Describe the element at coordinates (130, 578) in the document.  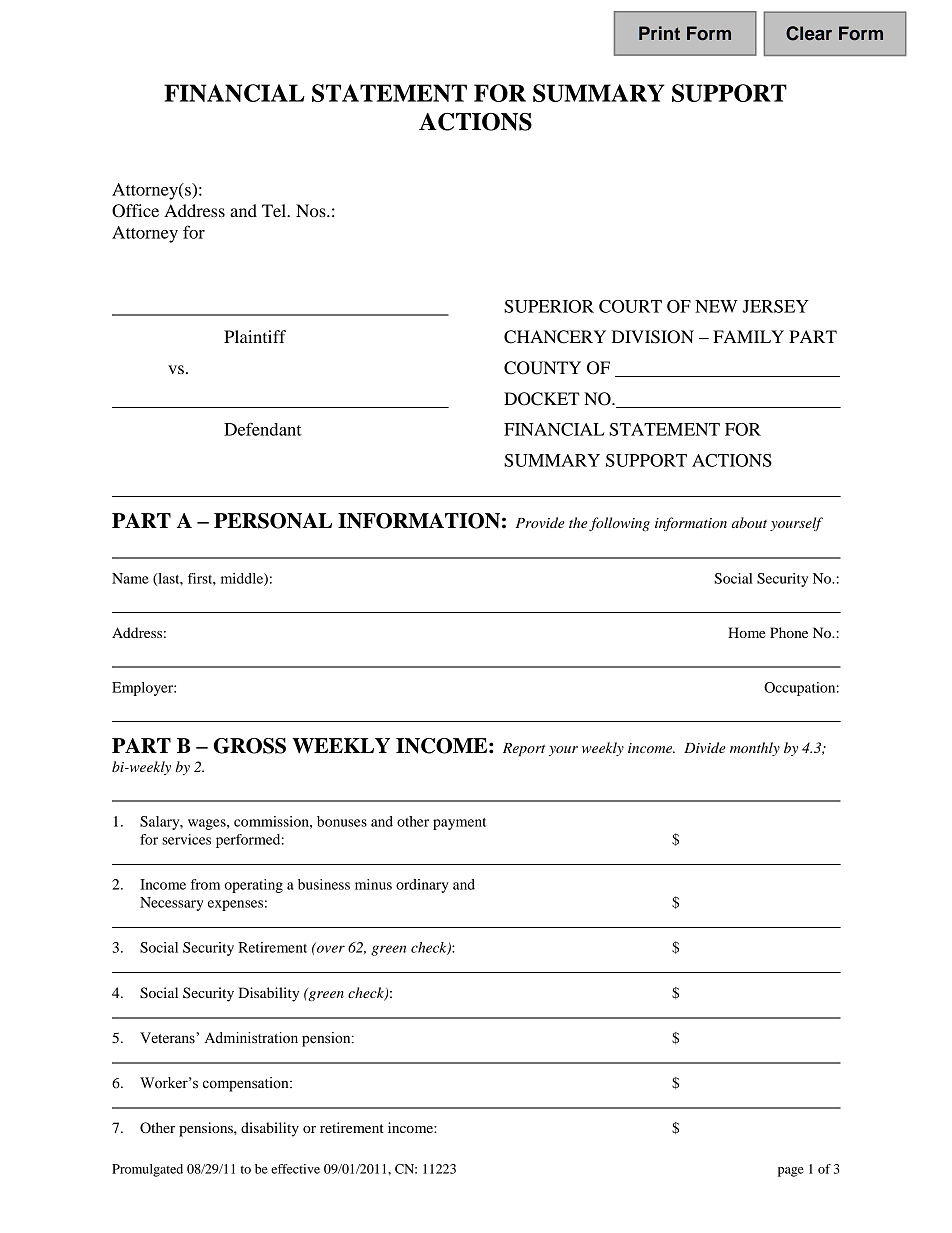
I see `Name` at that location.
